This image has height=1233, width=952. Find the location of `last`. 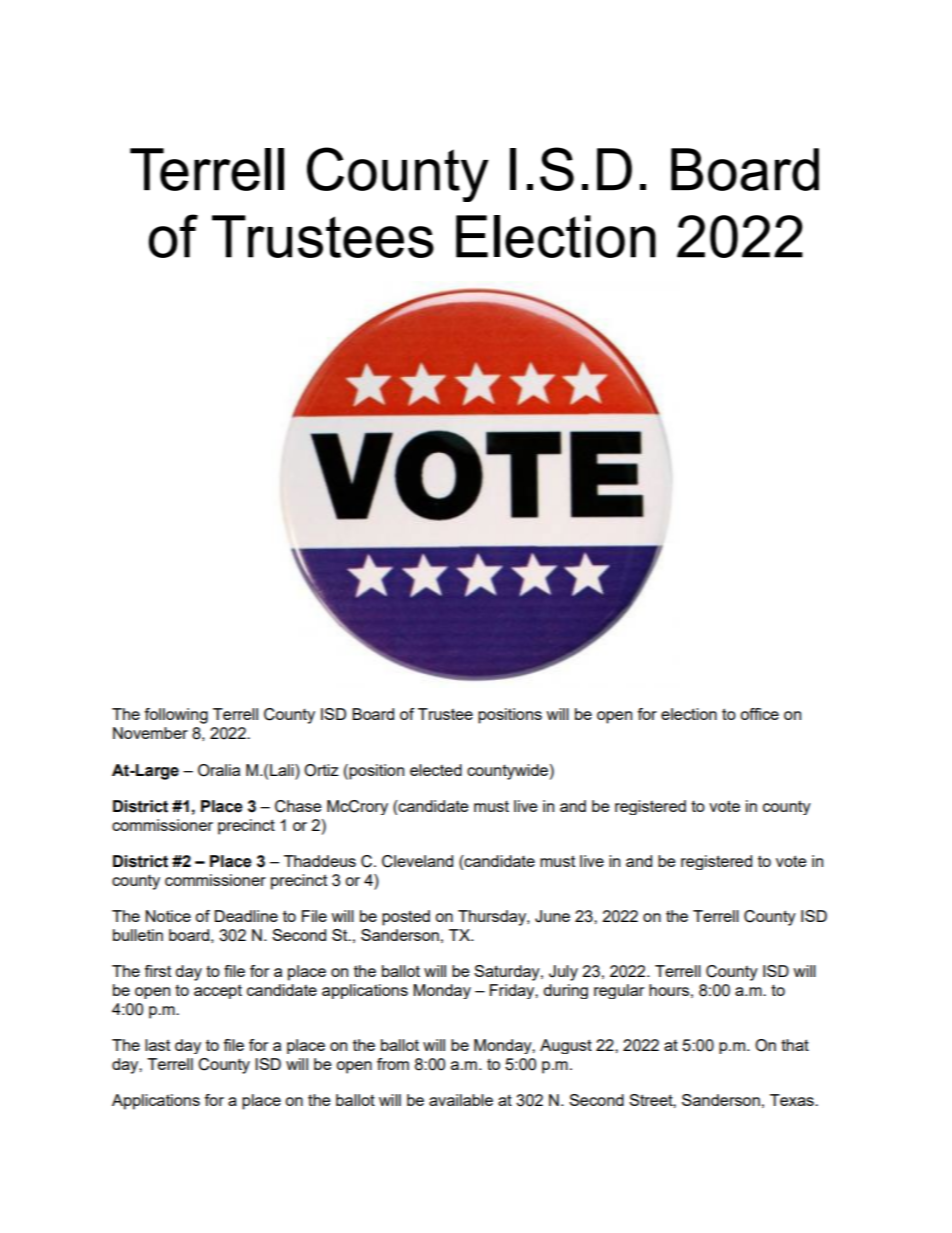

last is located at coordinates (157, 1045).
